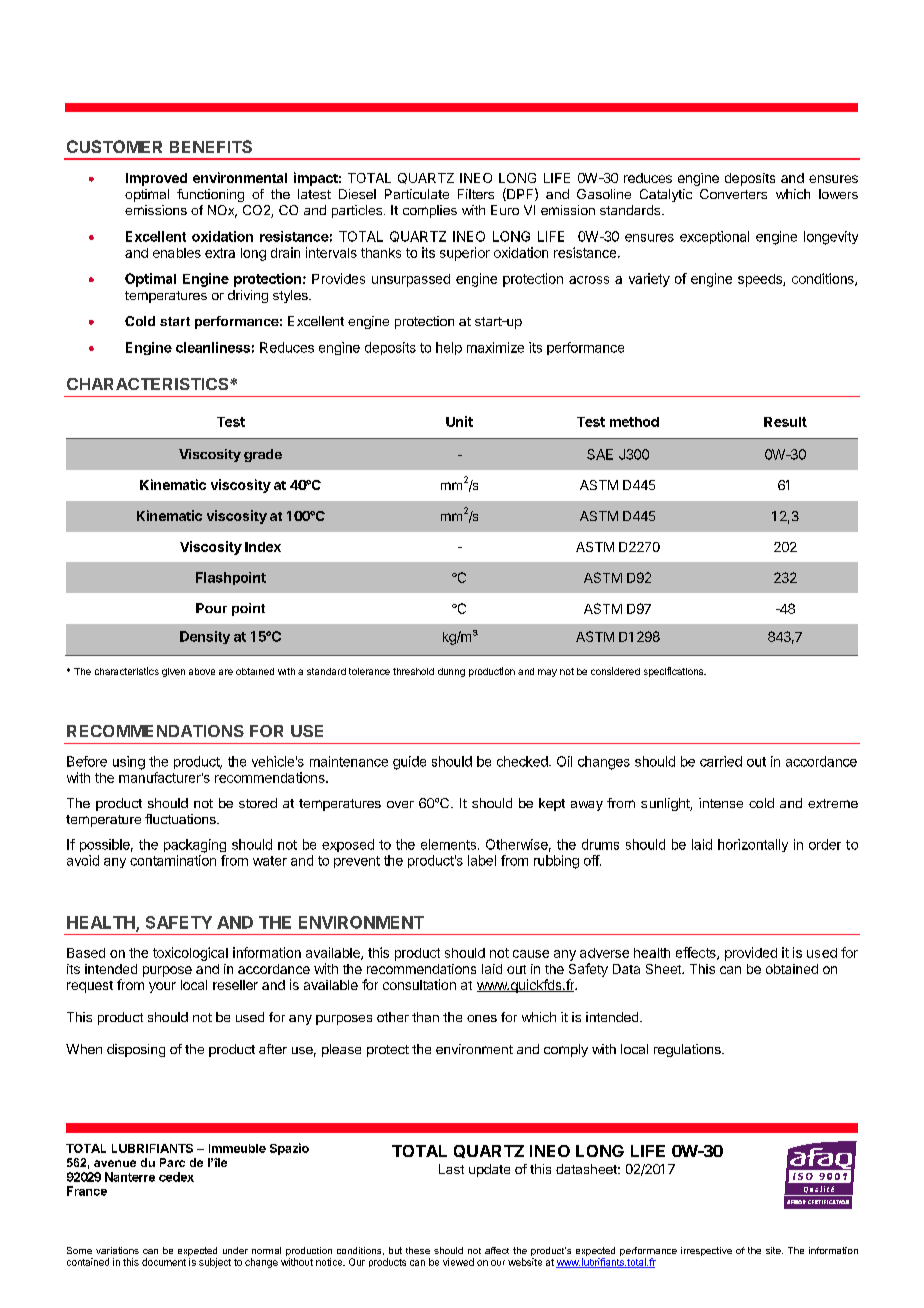  Describe the element at coordinates (733, 194) in the page. I see `Converters` at that location.
